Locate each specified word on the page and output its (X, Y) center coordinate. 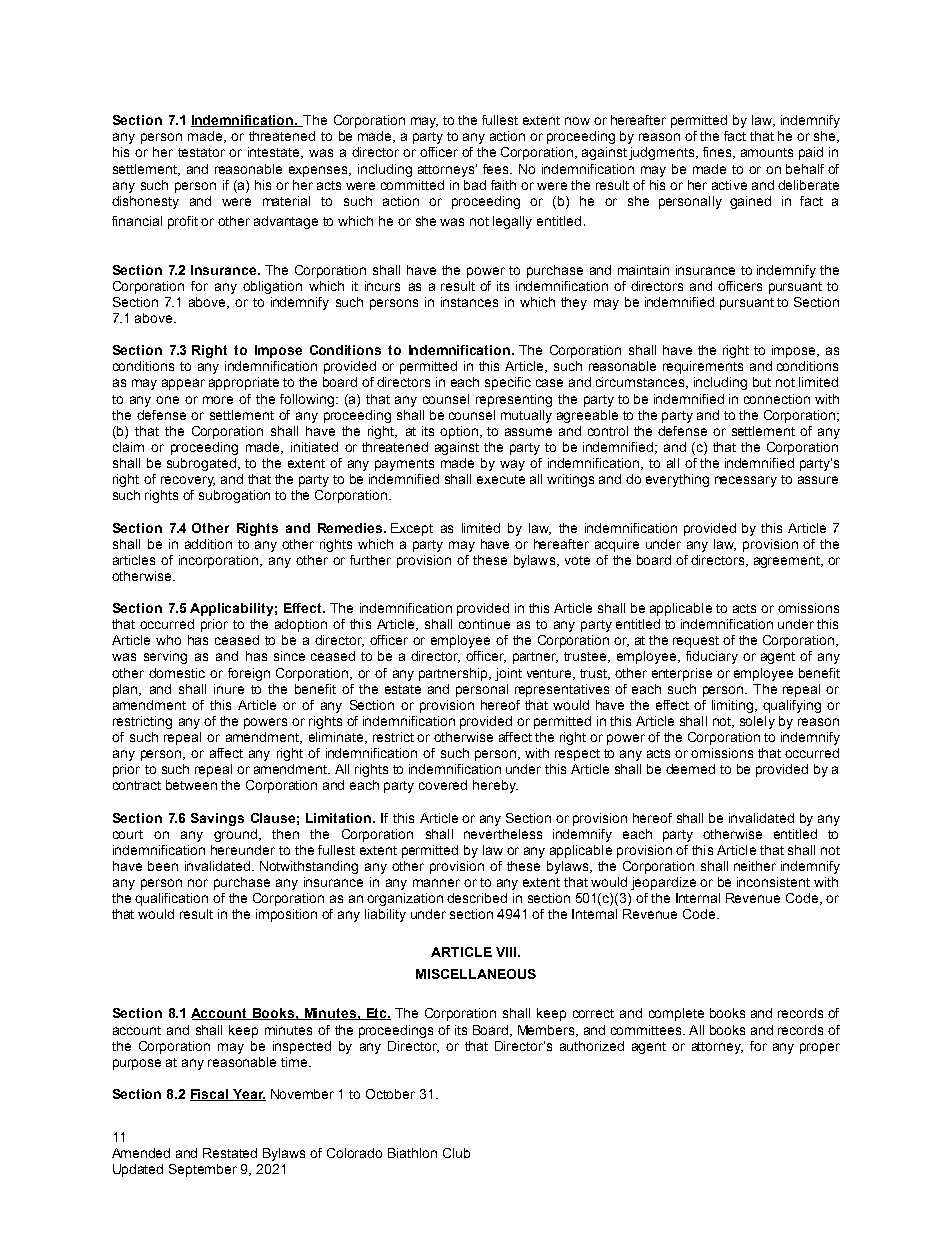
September (203, 1170)
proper (820, 1048)
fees (497, 169)
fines (718, 153)
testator (201, 152)
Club (456, 1153)
